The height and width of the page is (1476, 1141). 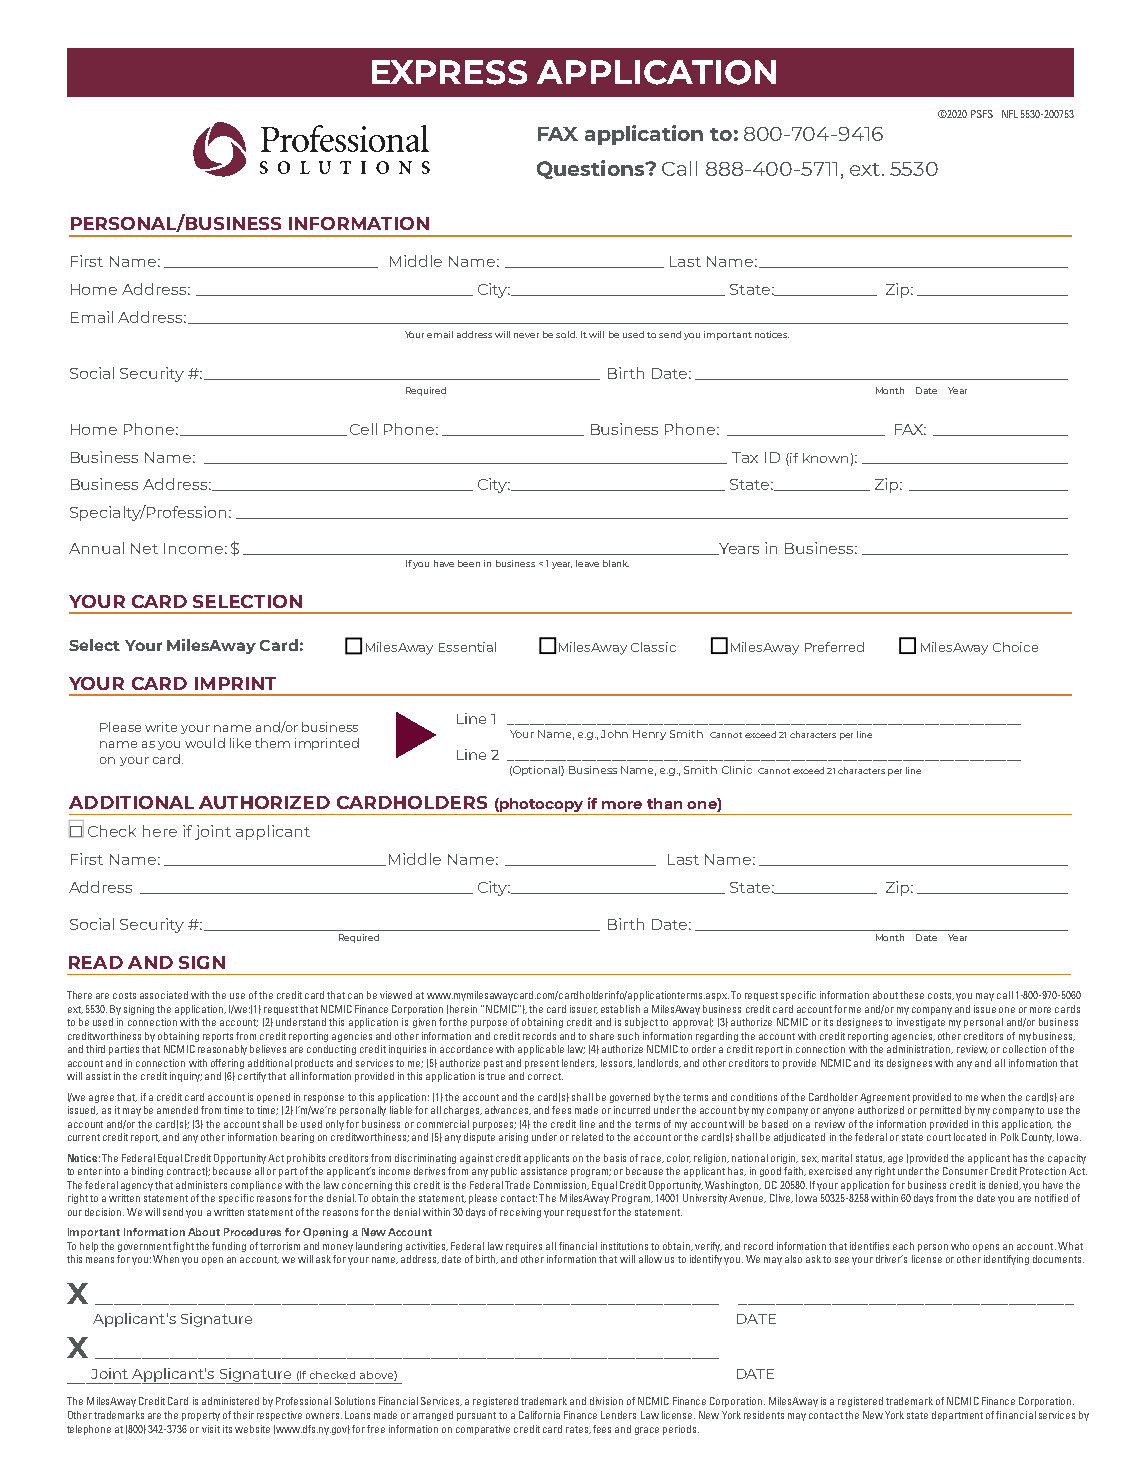 What do you see at coordinates (745, 457) in the page?
I see `Tax` at bounding box center [745, 457].
